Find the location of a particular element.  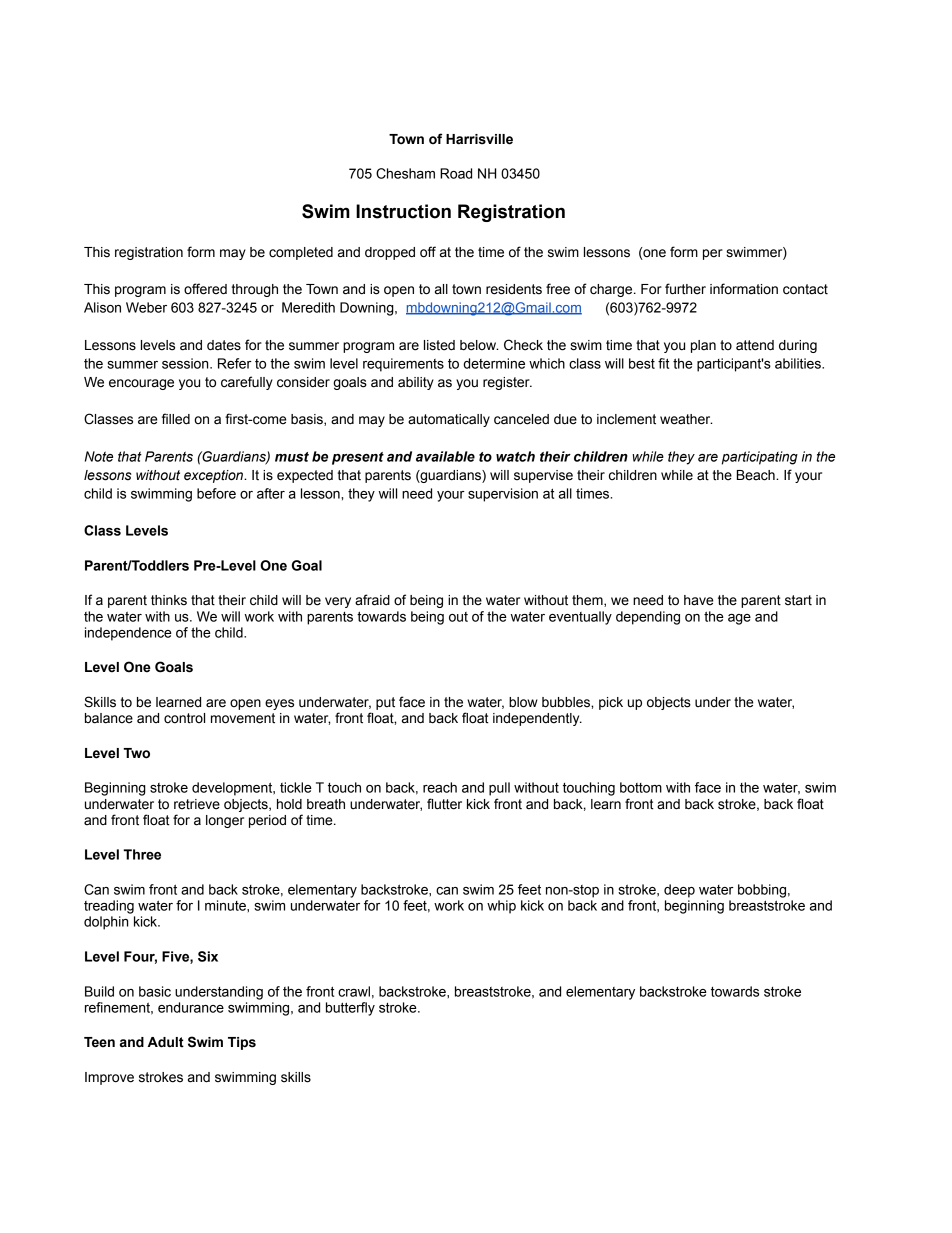

further is located at coordinates (685, 289).
